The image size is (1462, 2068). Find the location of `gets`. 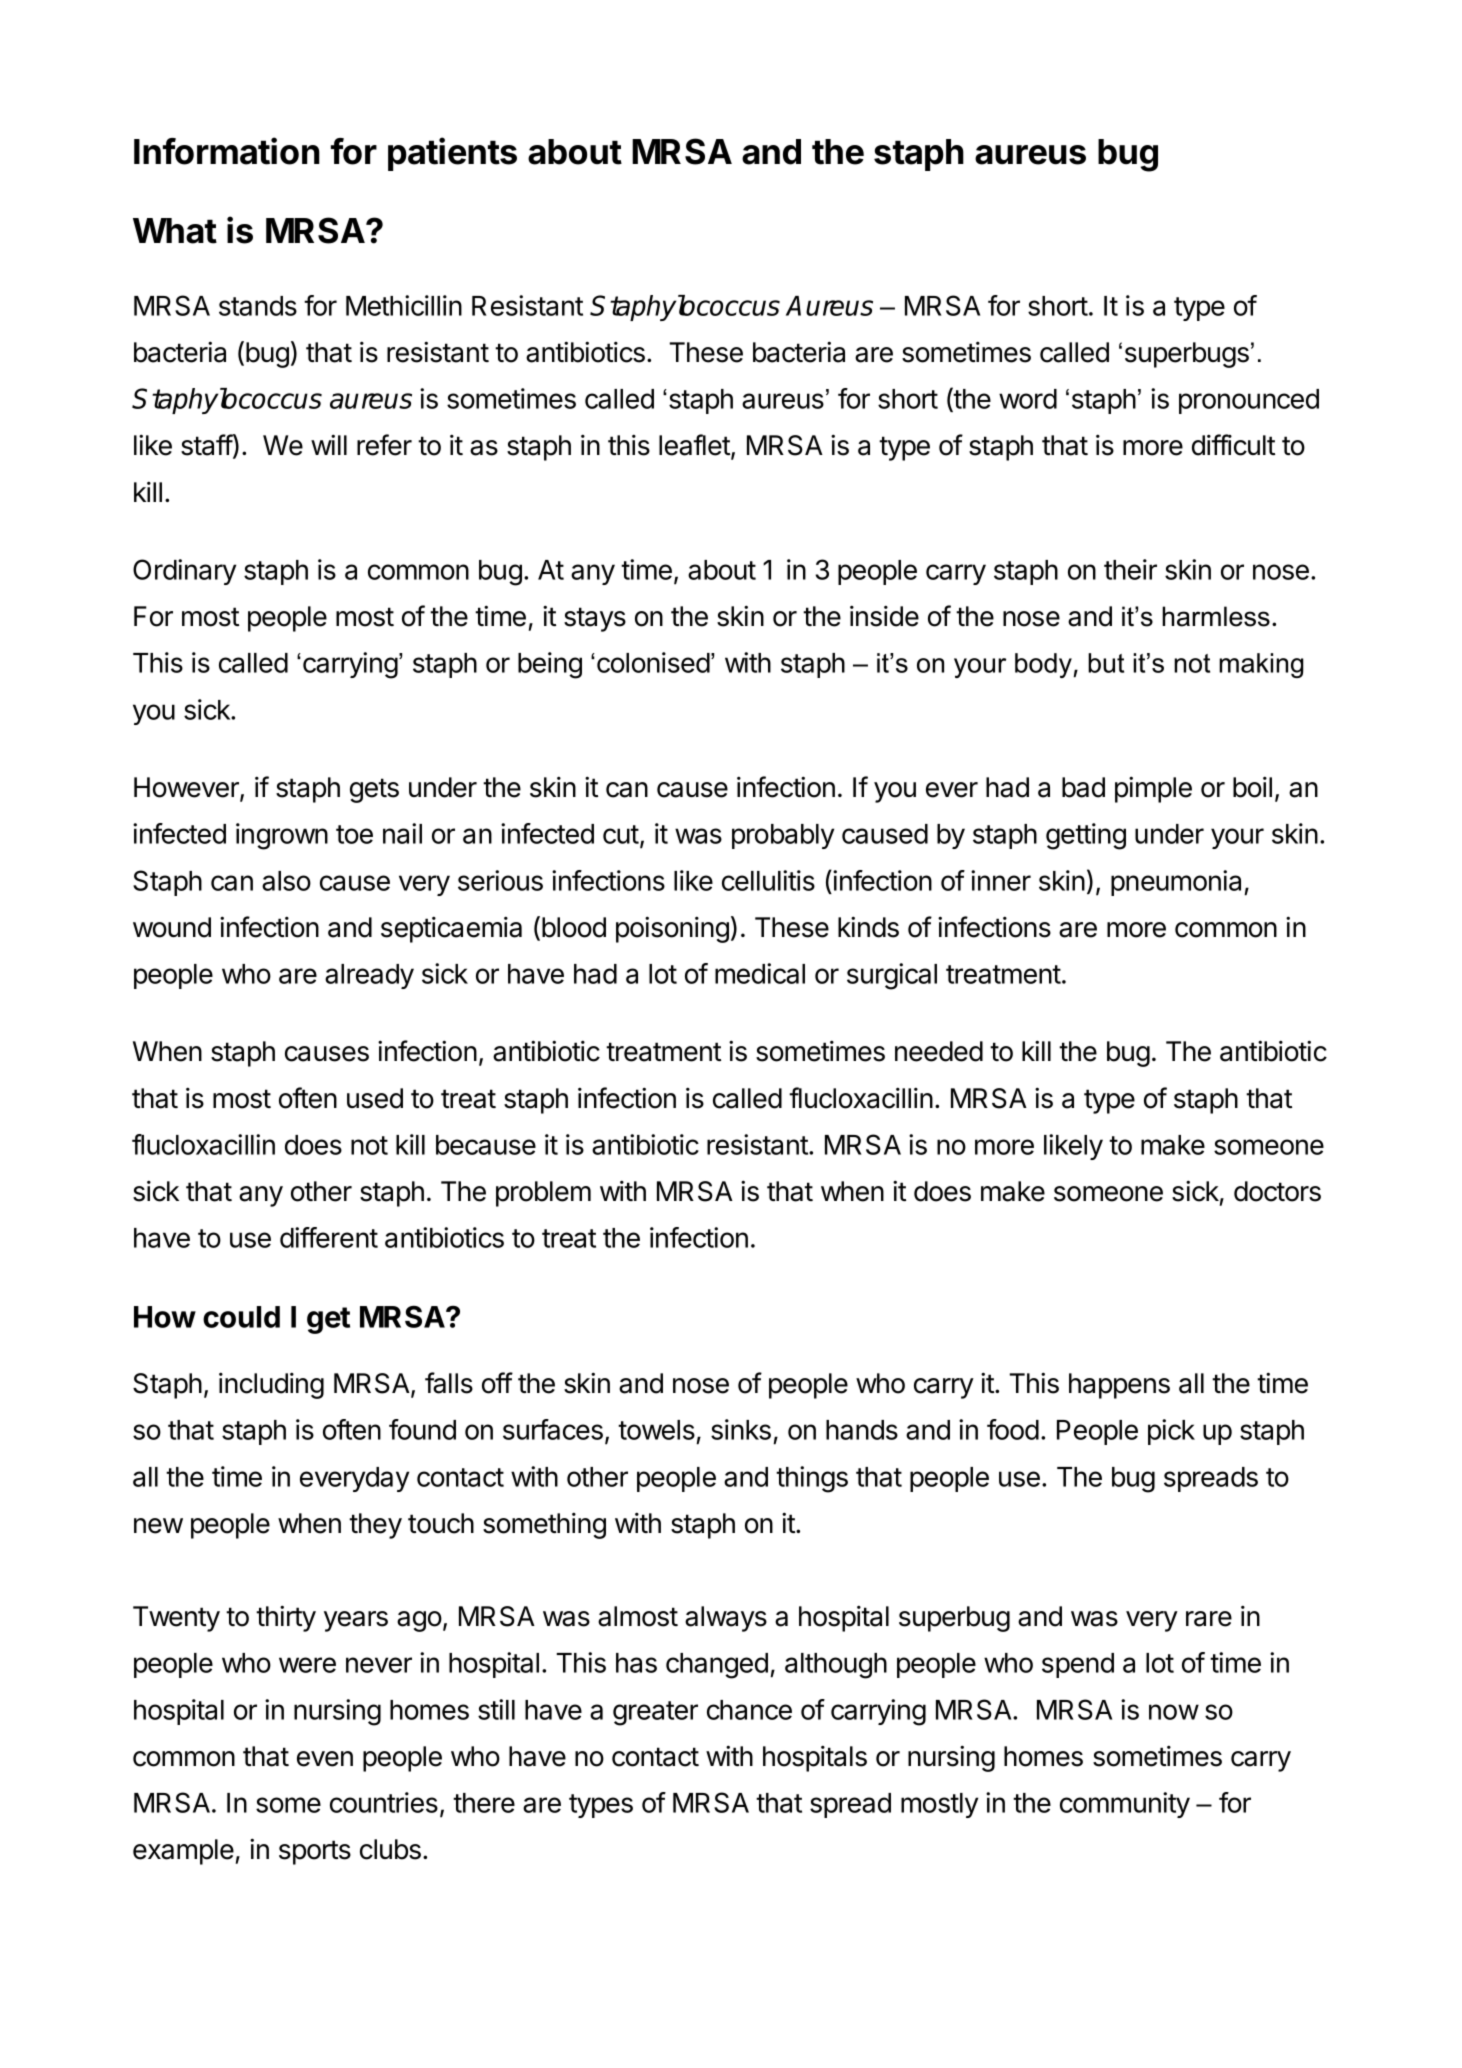

gets is located at coordinates (374, 790).
